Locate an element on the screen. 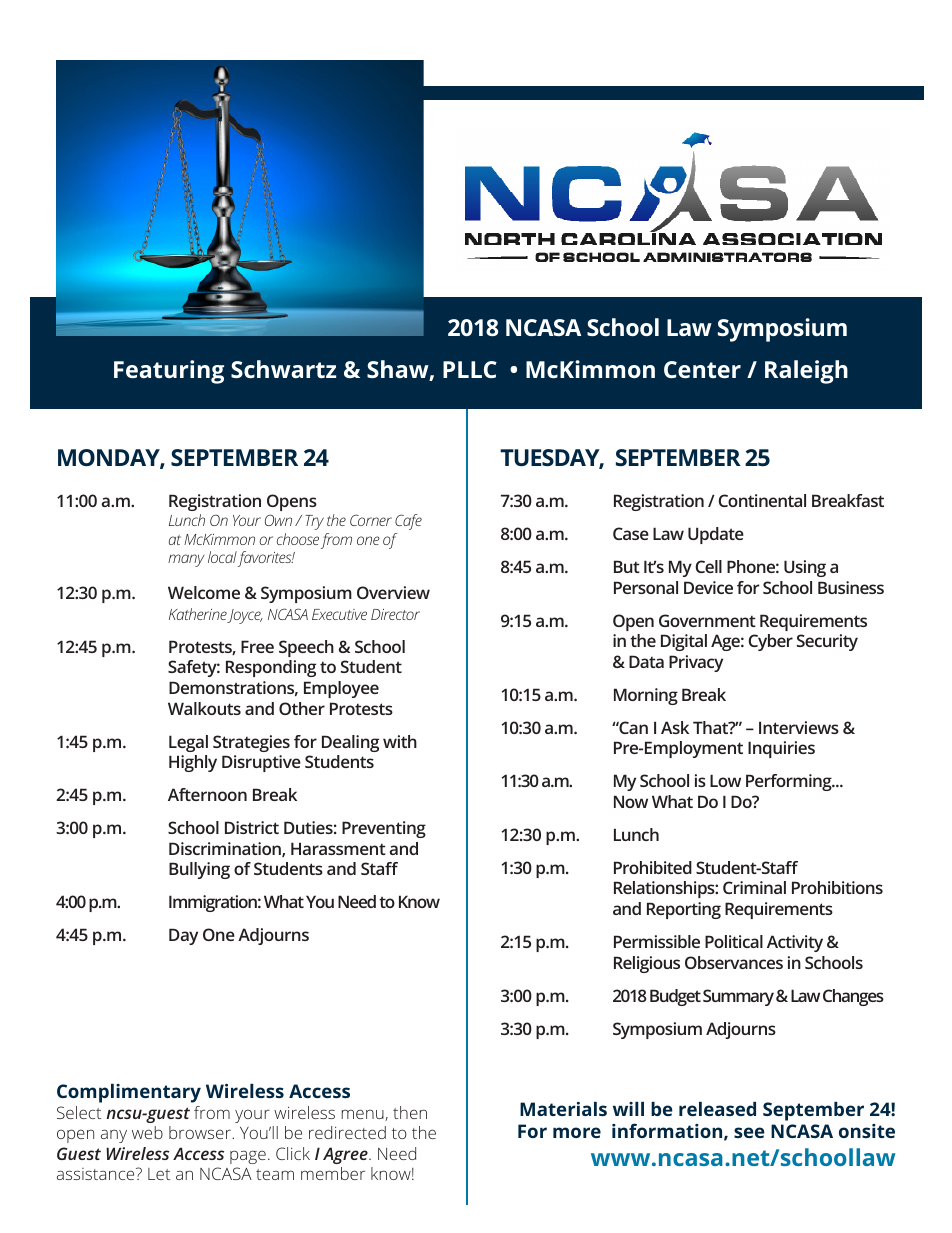 The width and height of the screenshot is (952, 1233). then is located at coordinates (410, 1112).
